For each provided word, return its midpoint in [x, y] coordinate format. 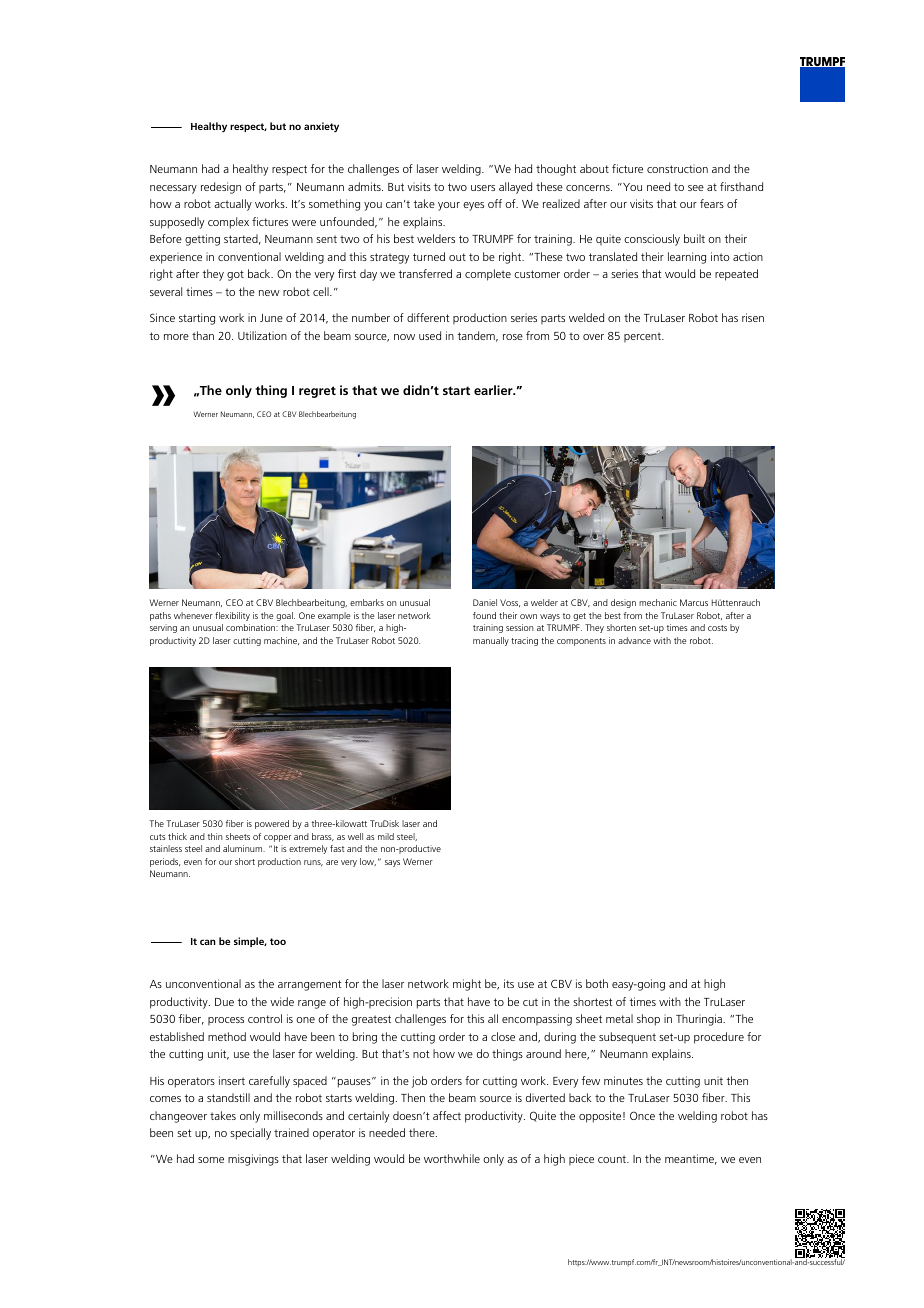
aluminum [244, 848]
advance [634, 640]
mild [386, 836]
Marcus [694, 602]
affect [447, 1115]
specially [250, 1134]
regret [317, 392]
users [483, 188]
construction [677, 168]
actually [233, 205]
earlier [494, 390]
